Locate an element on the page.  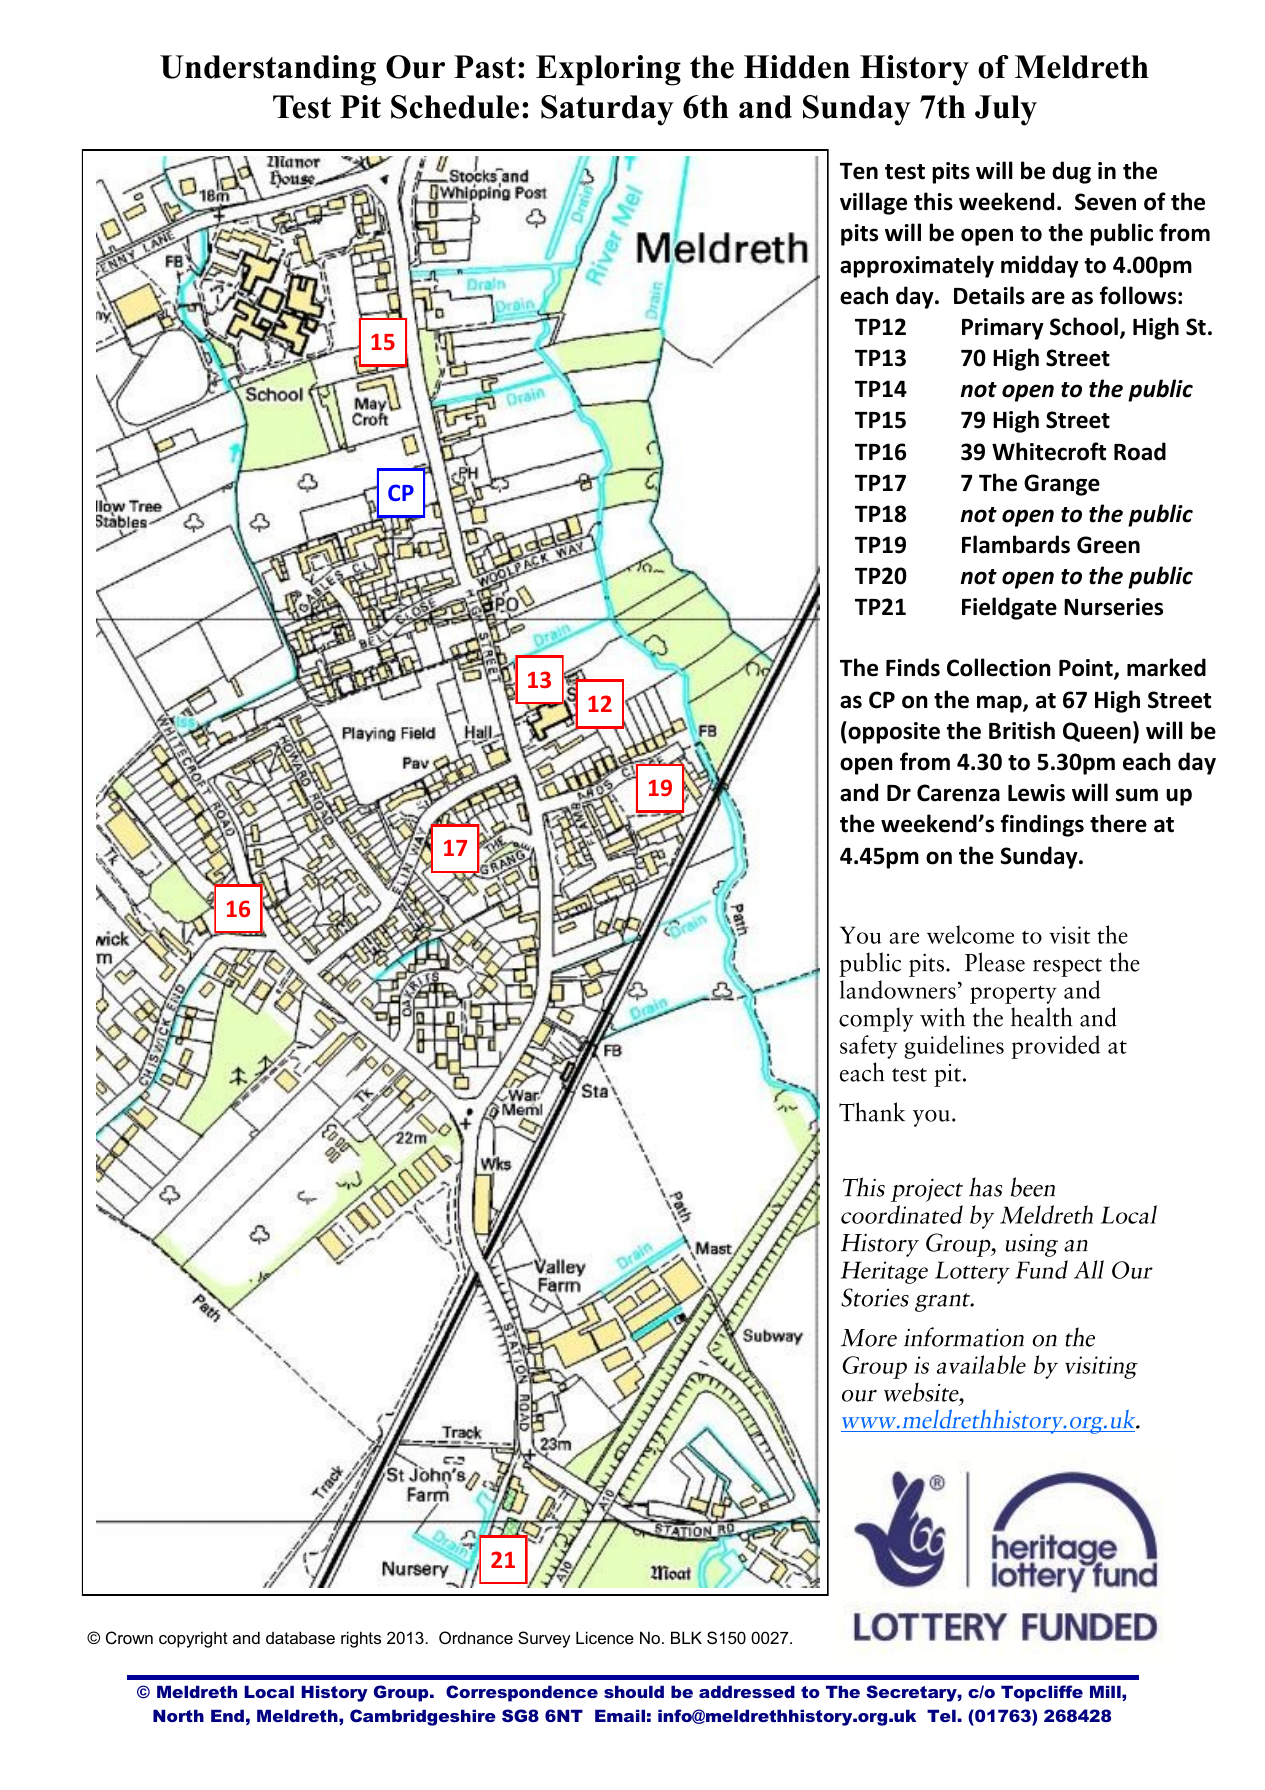
findings is located at coordinates (1042, 825).
